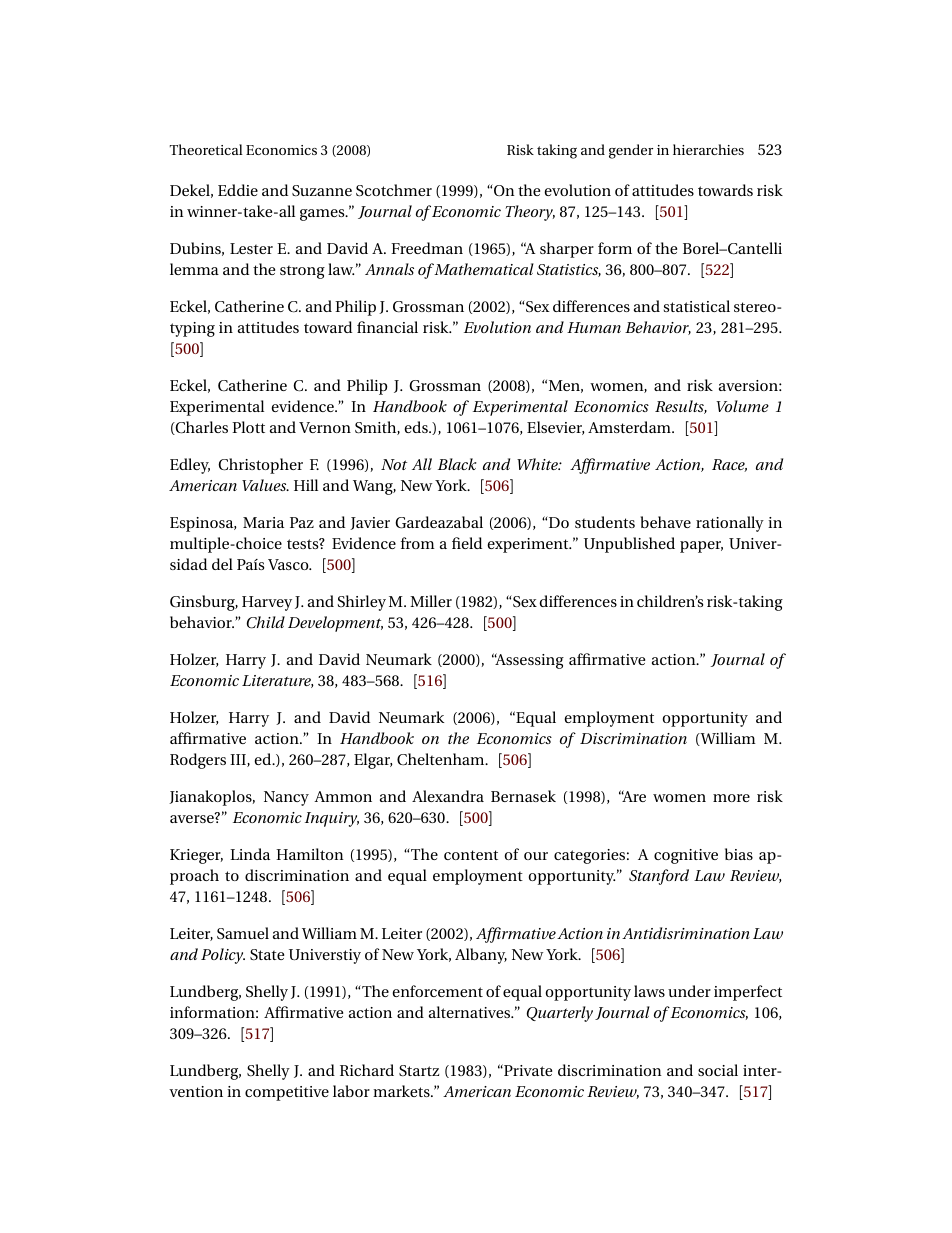 Image resolution: width=952 pixels, height=1233 pixels. What do you see at coordinates (248, 427) in the screenshot?
I see `Plott` at bounding box center [248, 427].
